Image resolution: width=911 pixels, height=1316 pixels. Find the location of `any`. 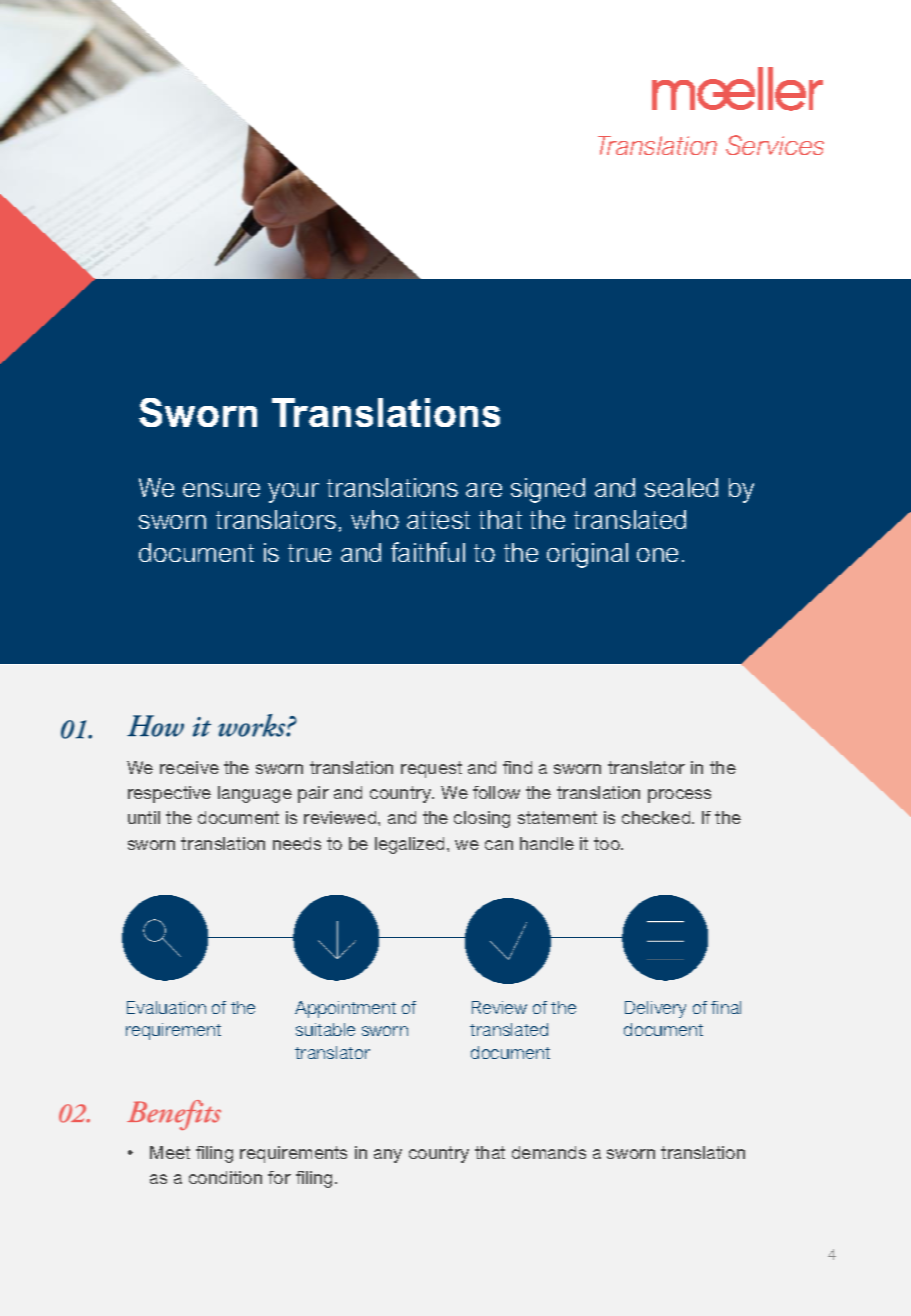

any is located at coordinates (388, 1156).
